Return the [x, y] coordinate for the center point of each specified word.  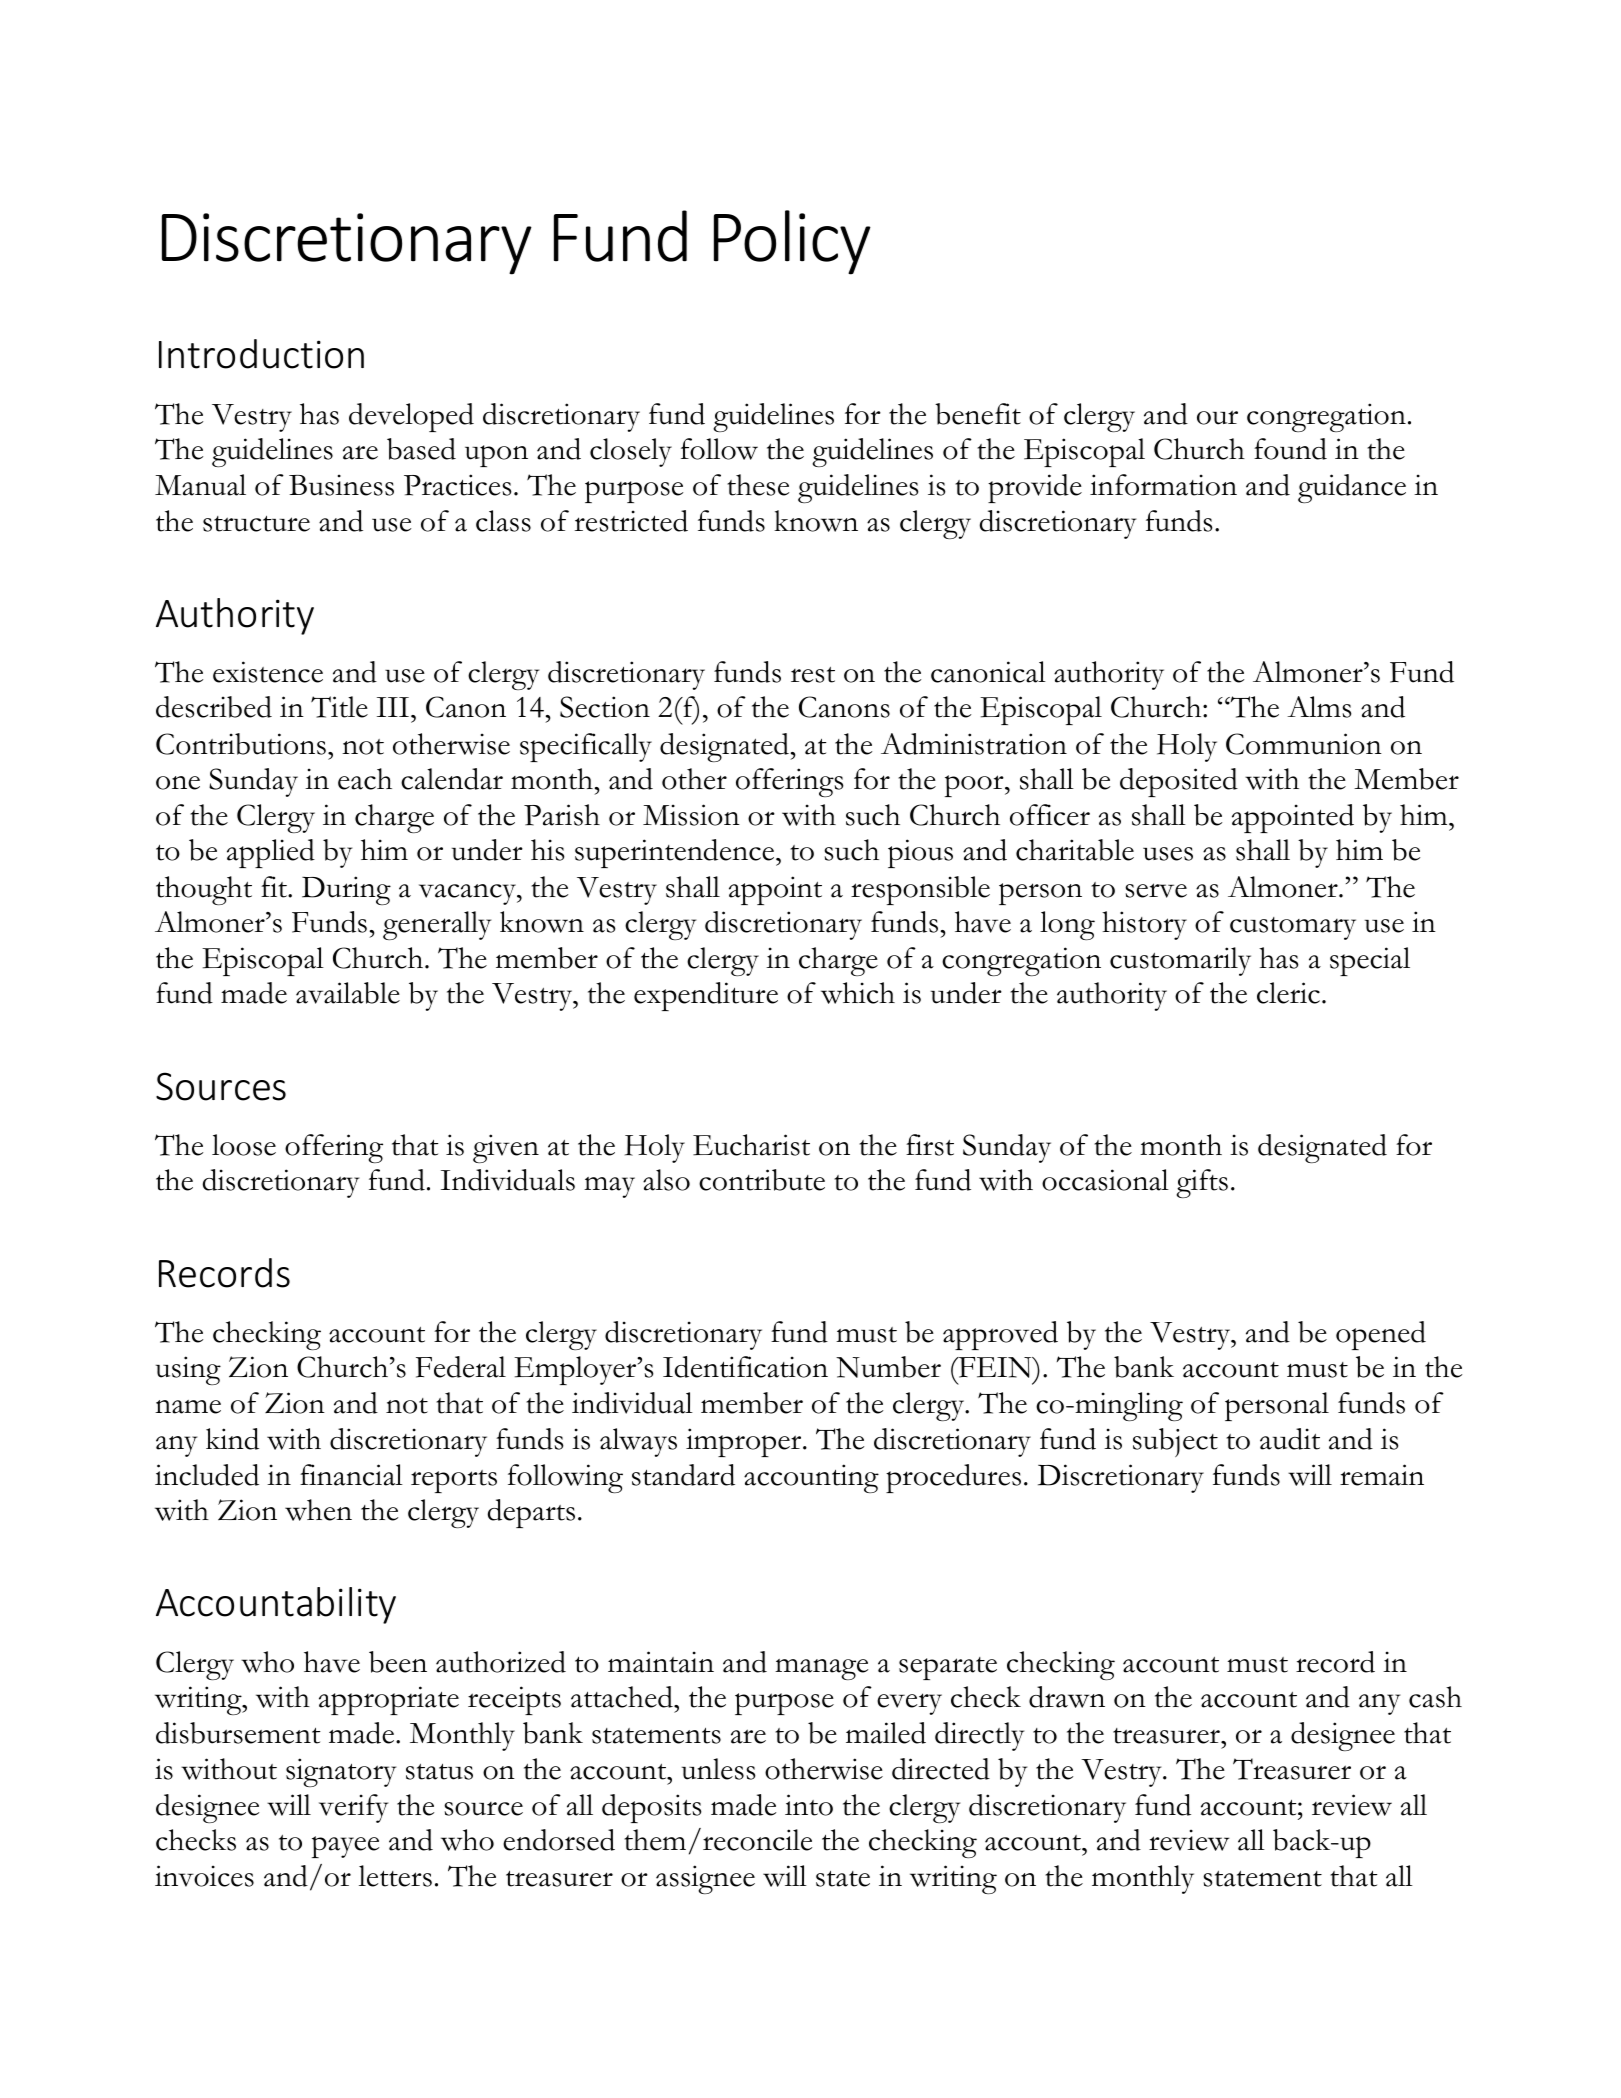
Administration [974, 744]
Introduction [261, 354]
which [858, 993]
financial [351, 1475]
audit [1290, 1439]
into [809, 1805]
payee [345, 1847]
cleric [1288, 993]
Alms [1319, 707]
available [348, 993]
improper [745, 1442]
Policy [792, 242]
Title [339, 707]
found [1290, 449]
